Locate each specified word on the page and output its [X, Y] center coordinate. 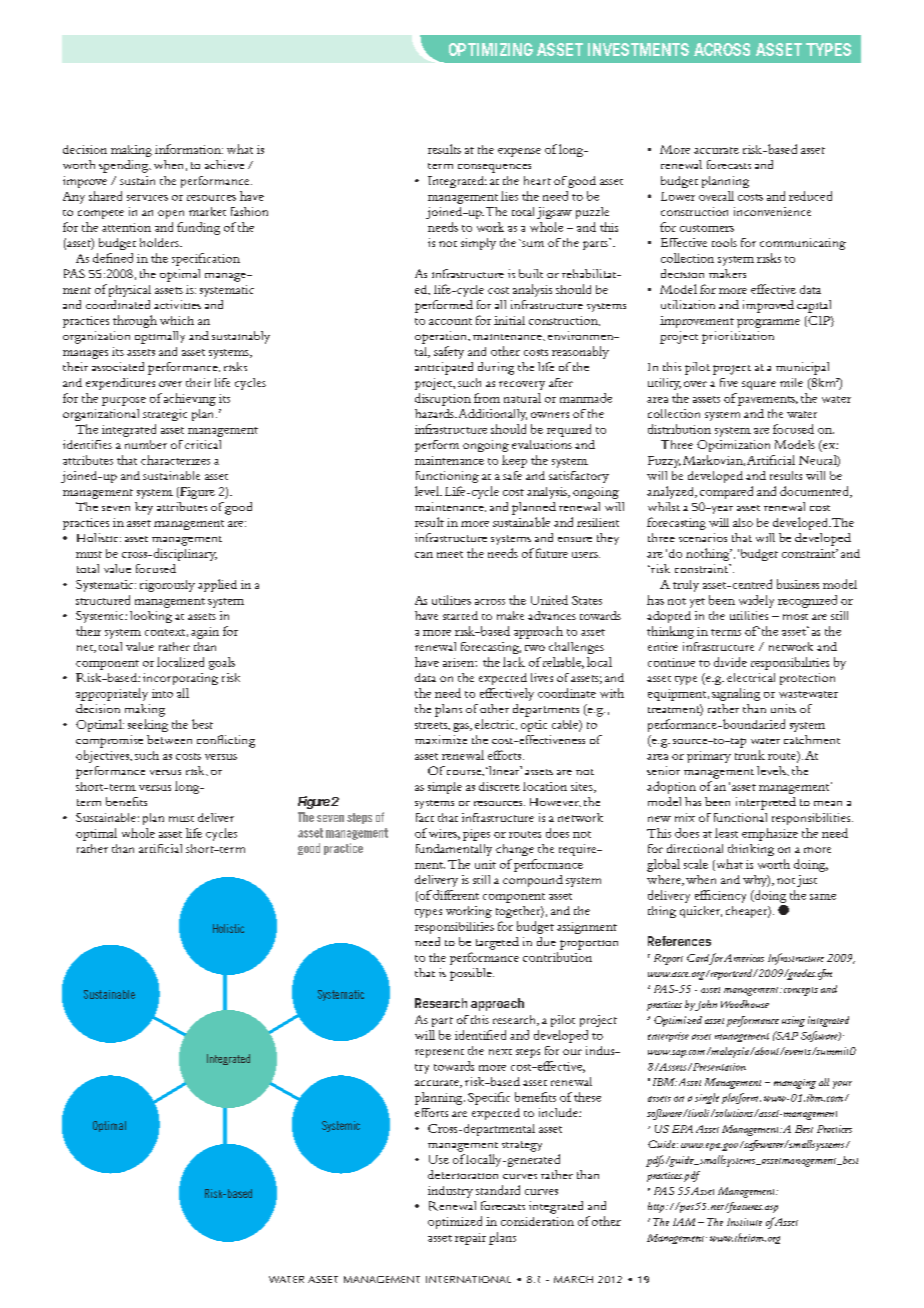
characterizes [175, 460]
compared [726, 492]
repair [470, 1239]
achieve [224, 164]
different [455, 895]
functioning [447, 477]
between [169, 739]
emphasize [770, 834]
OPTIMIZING [491, 49]
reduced [810, 196]
